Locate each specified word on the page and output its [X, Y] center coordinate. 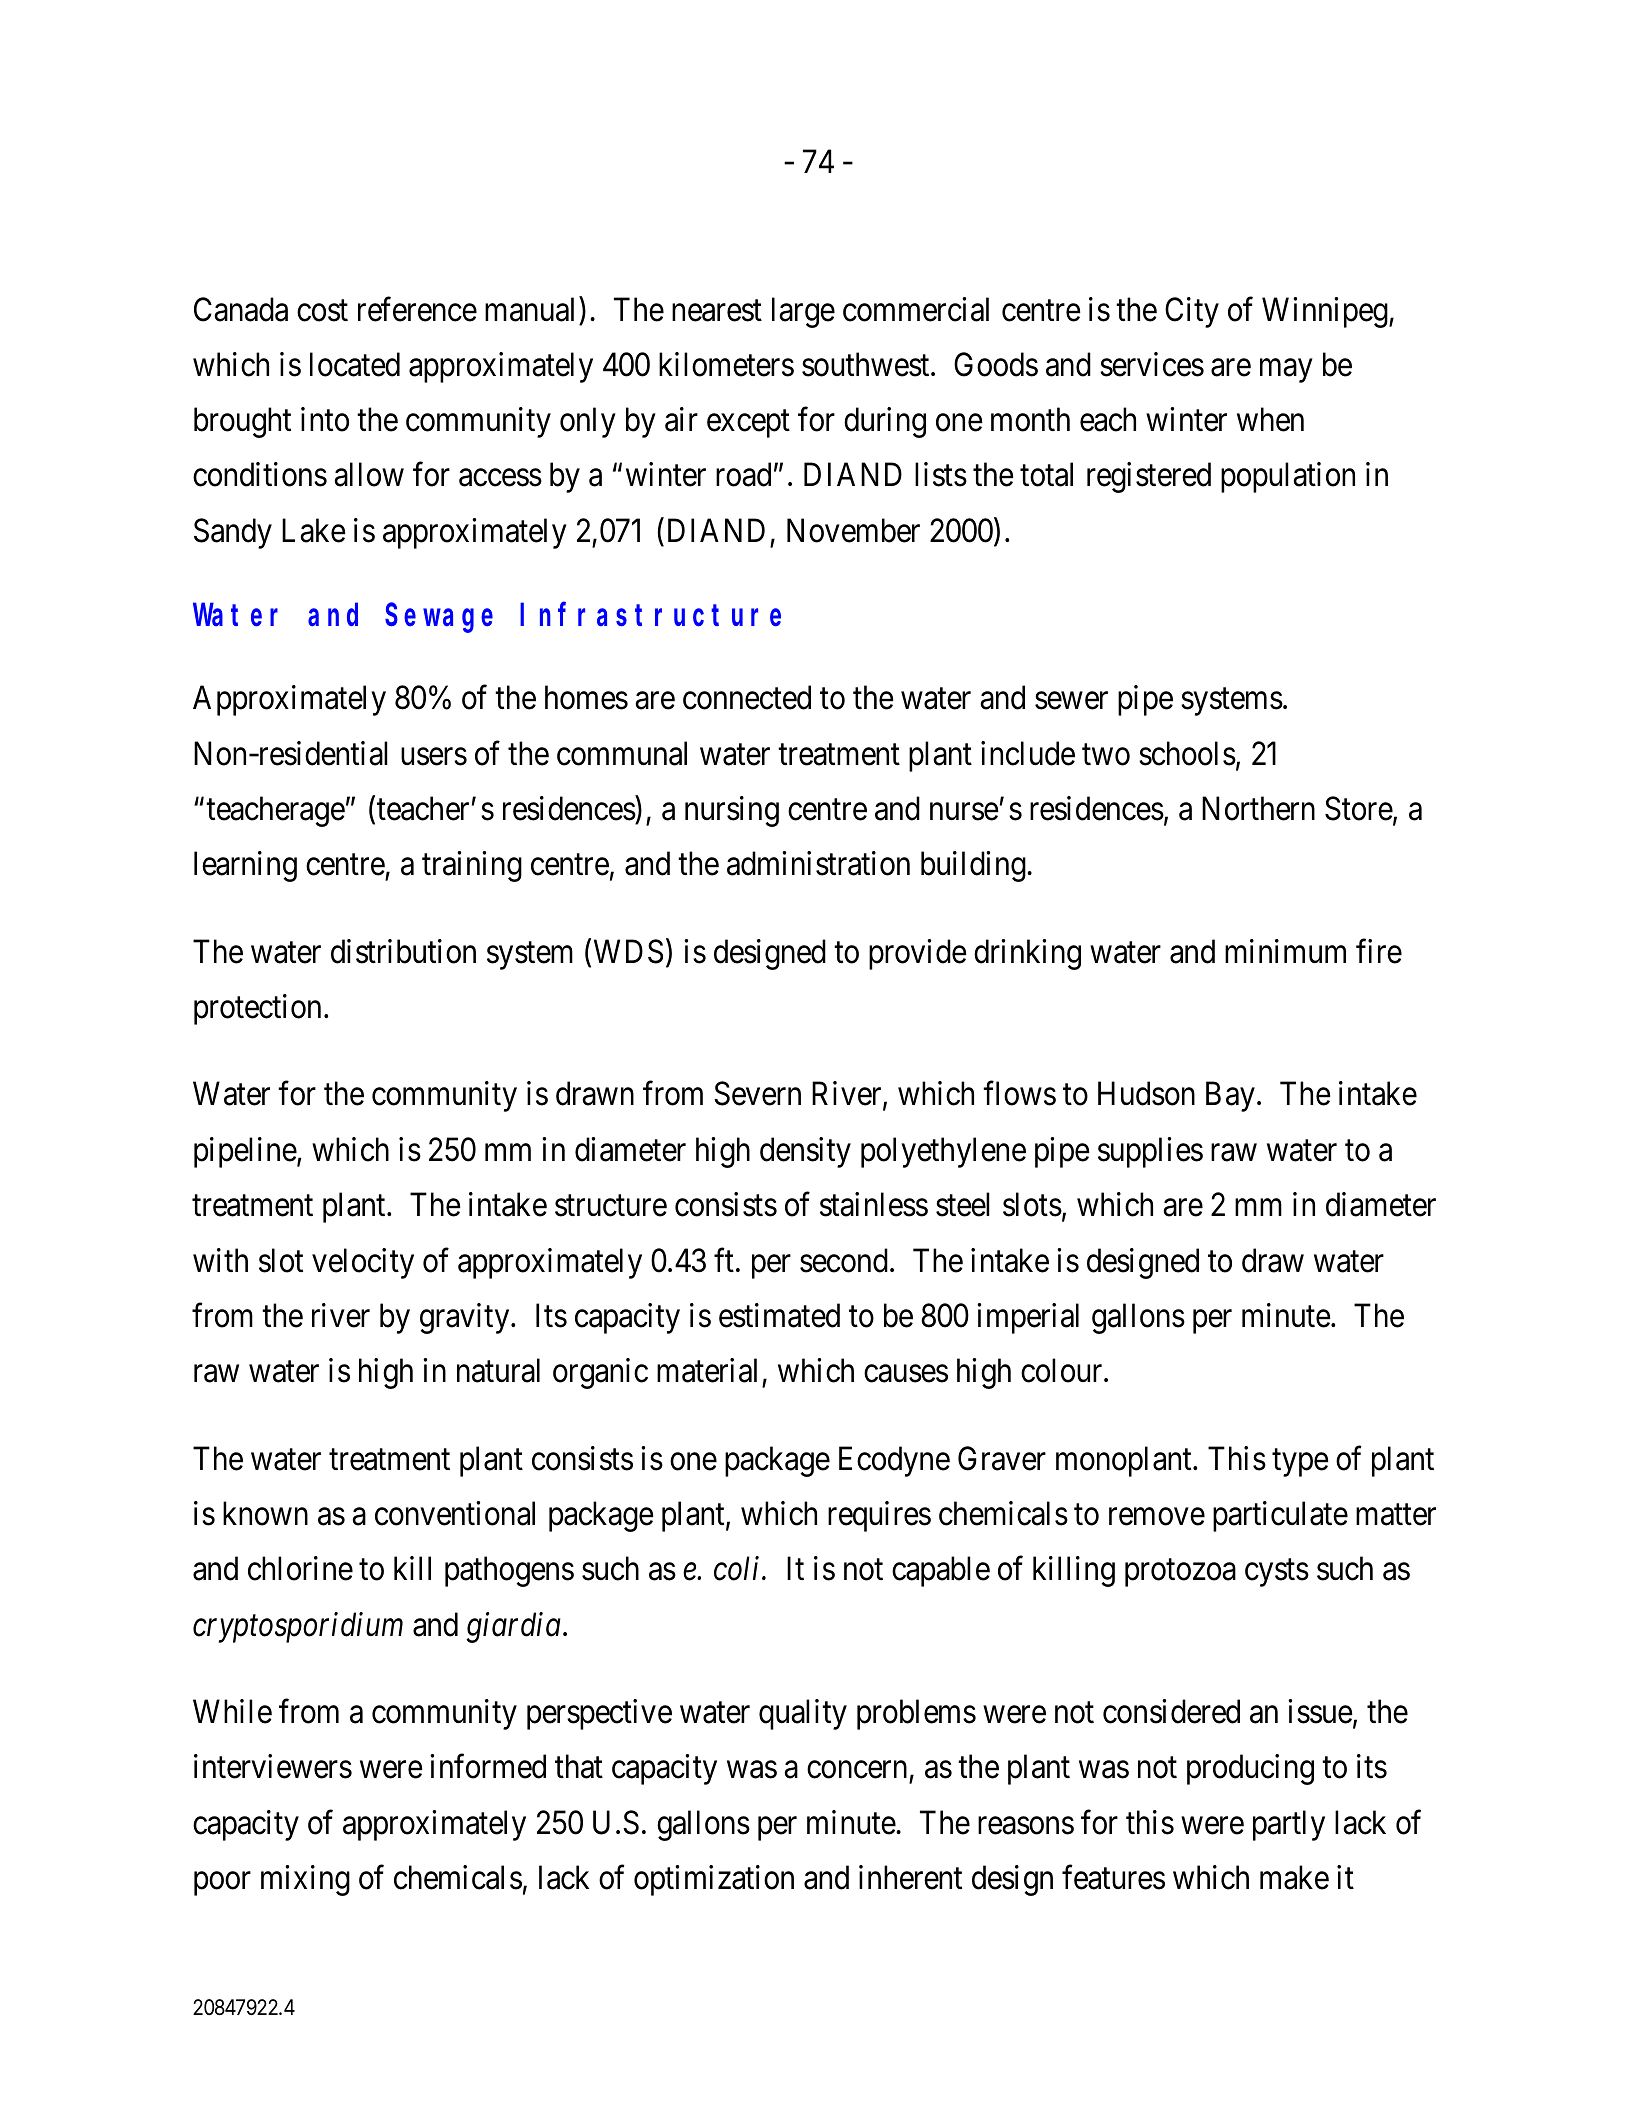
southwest [867, 364]
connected [747, 697]
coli [738, 1568]
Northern [1258, 808]
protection [257, 1009]
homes [586, 697]
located [355, 364]
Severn [757, 1094]
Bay [1230, 1097]
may [1286, 371]
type [1300, 1463]
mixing [305, 1880]
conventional [455, 1513]
